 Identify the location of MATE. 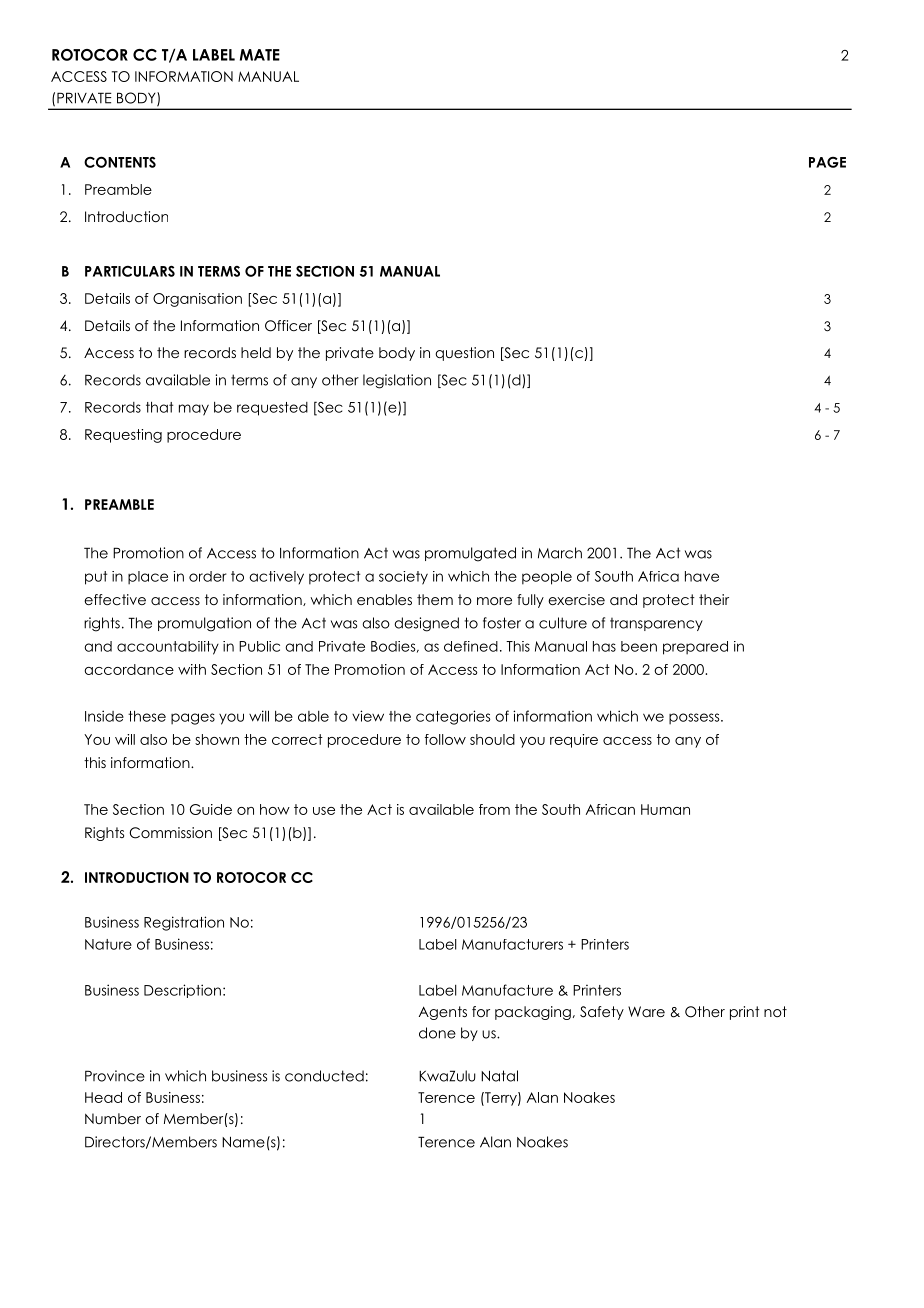
(260, 55).
